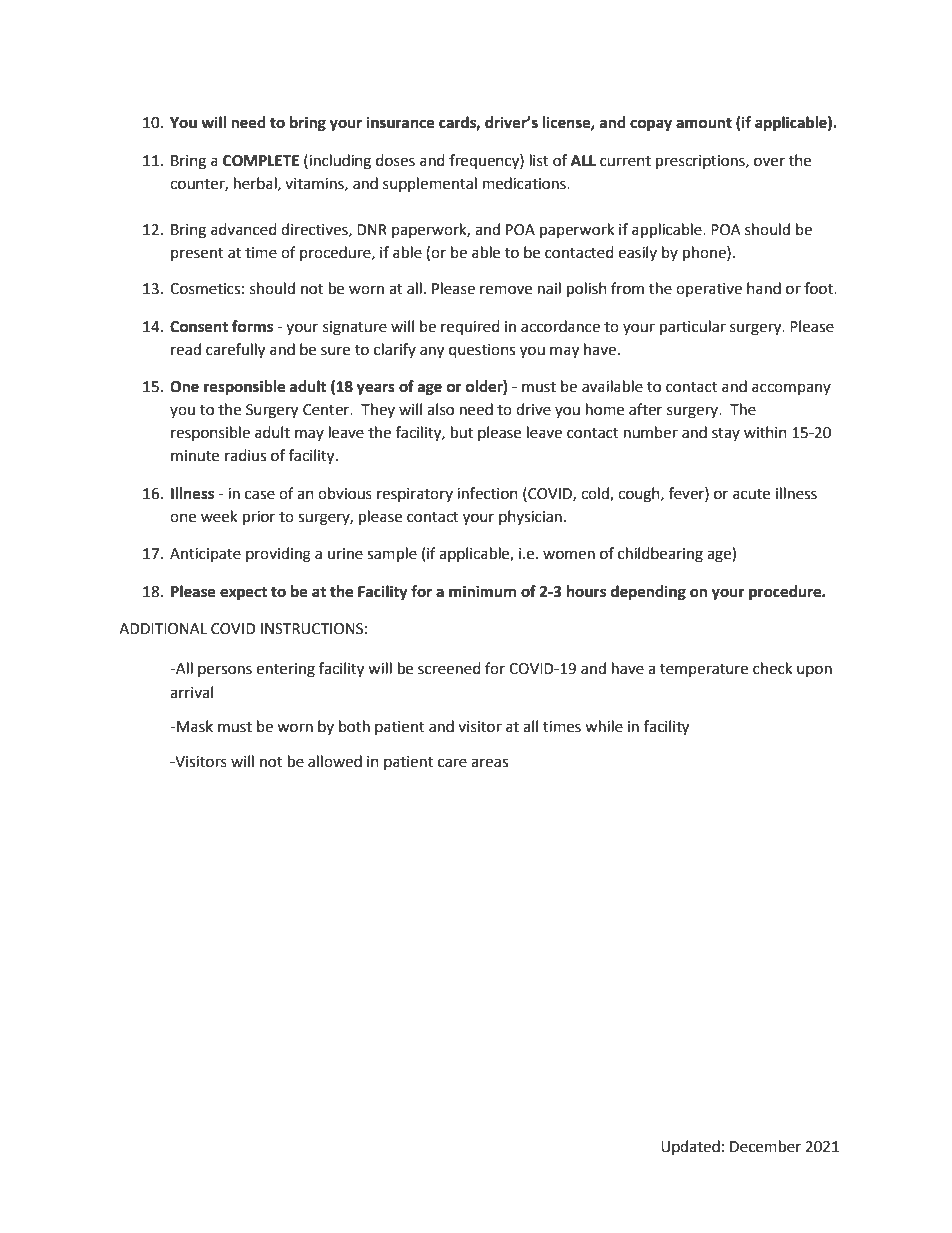 This screenshot has width=952, height=1233. Describe the element at coordinates (765, 1146) in the screenshot. I see `December` at that location.
